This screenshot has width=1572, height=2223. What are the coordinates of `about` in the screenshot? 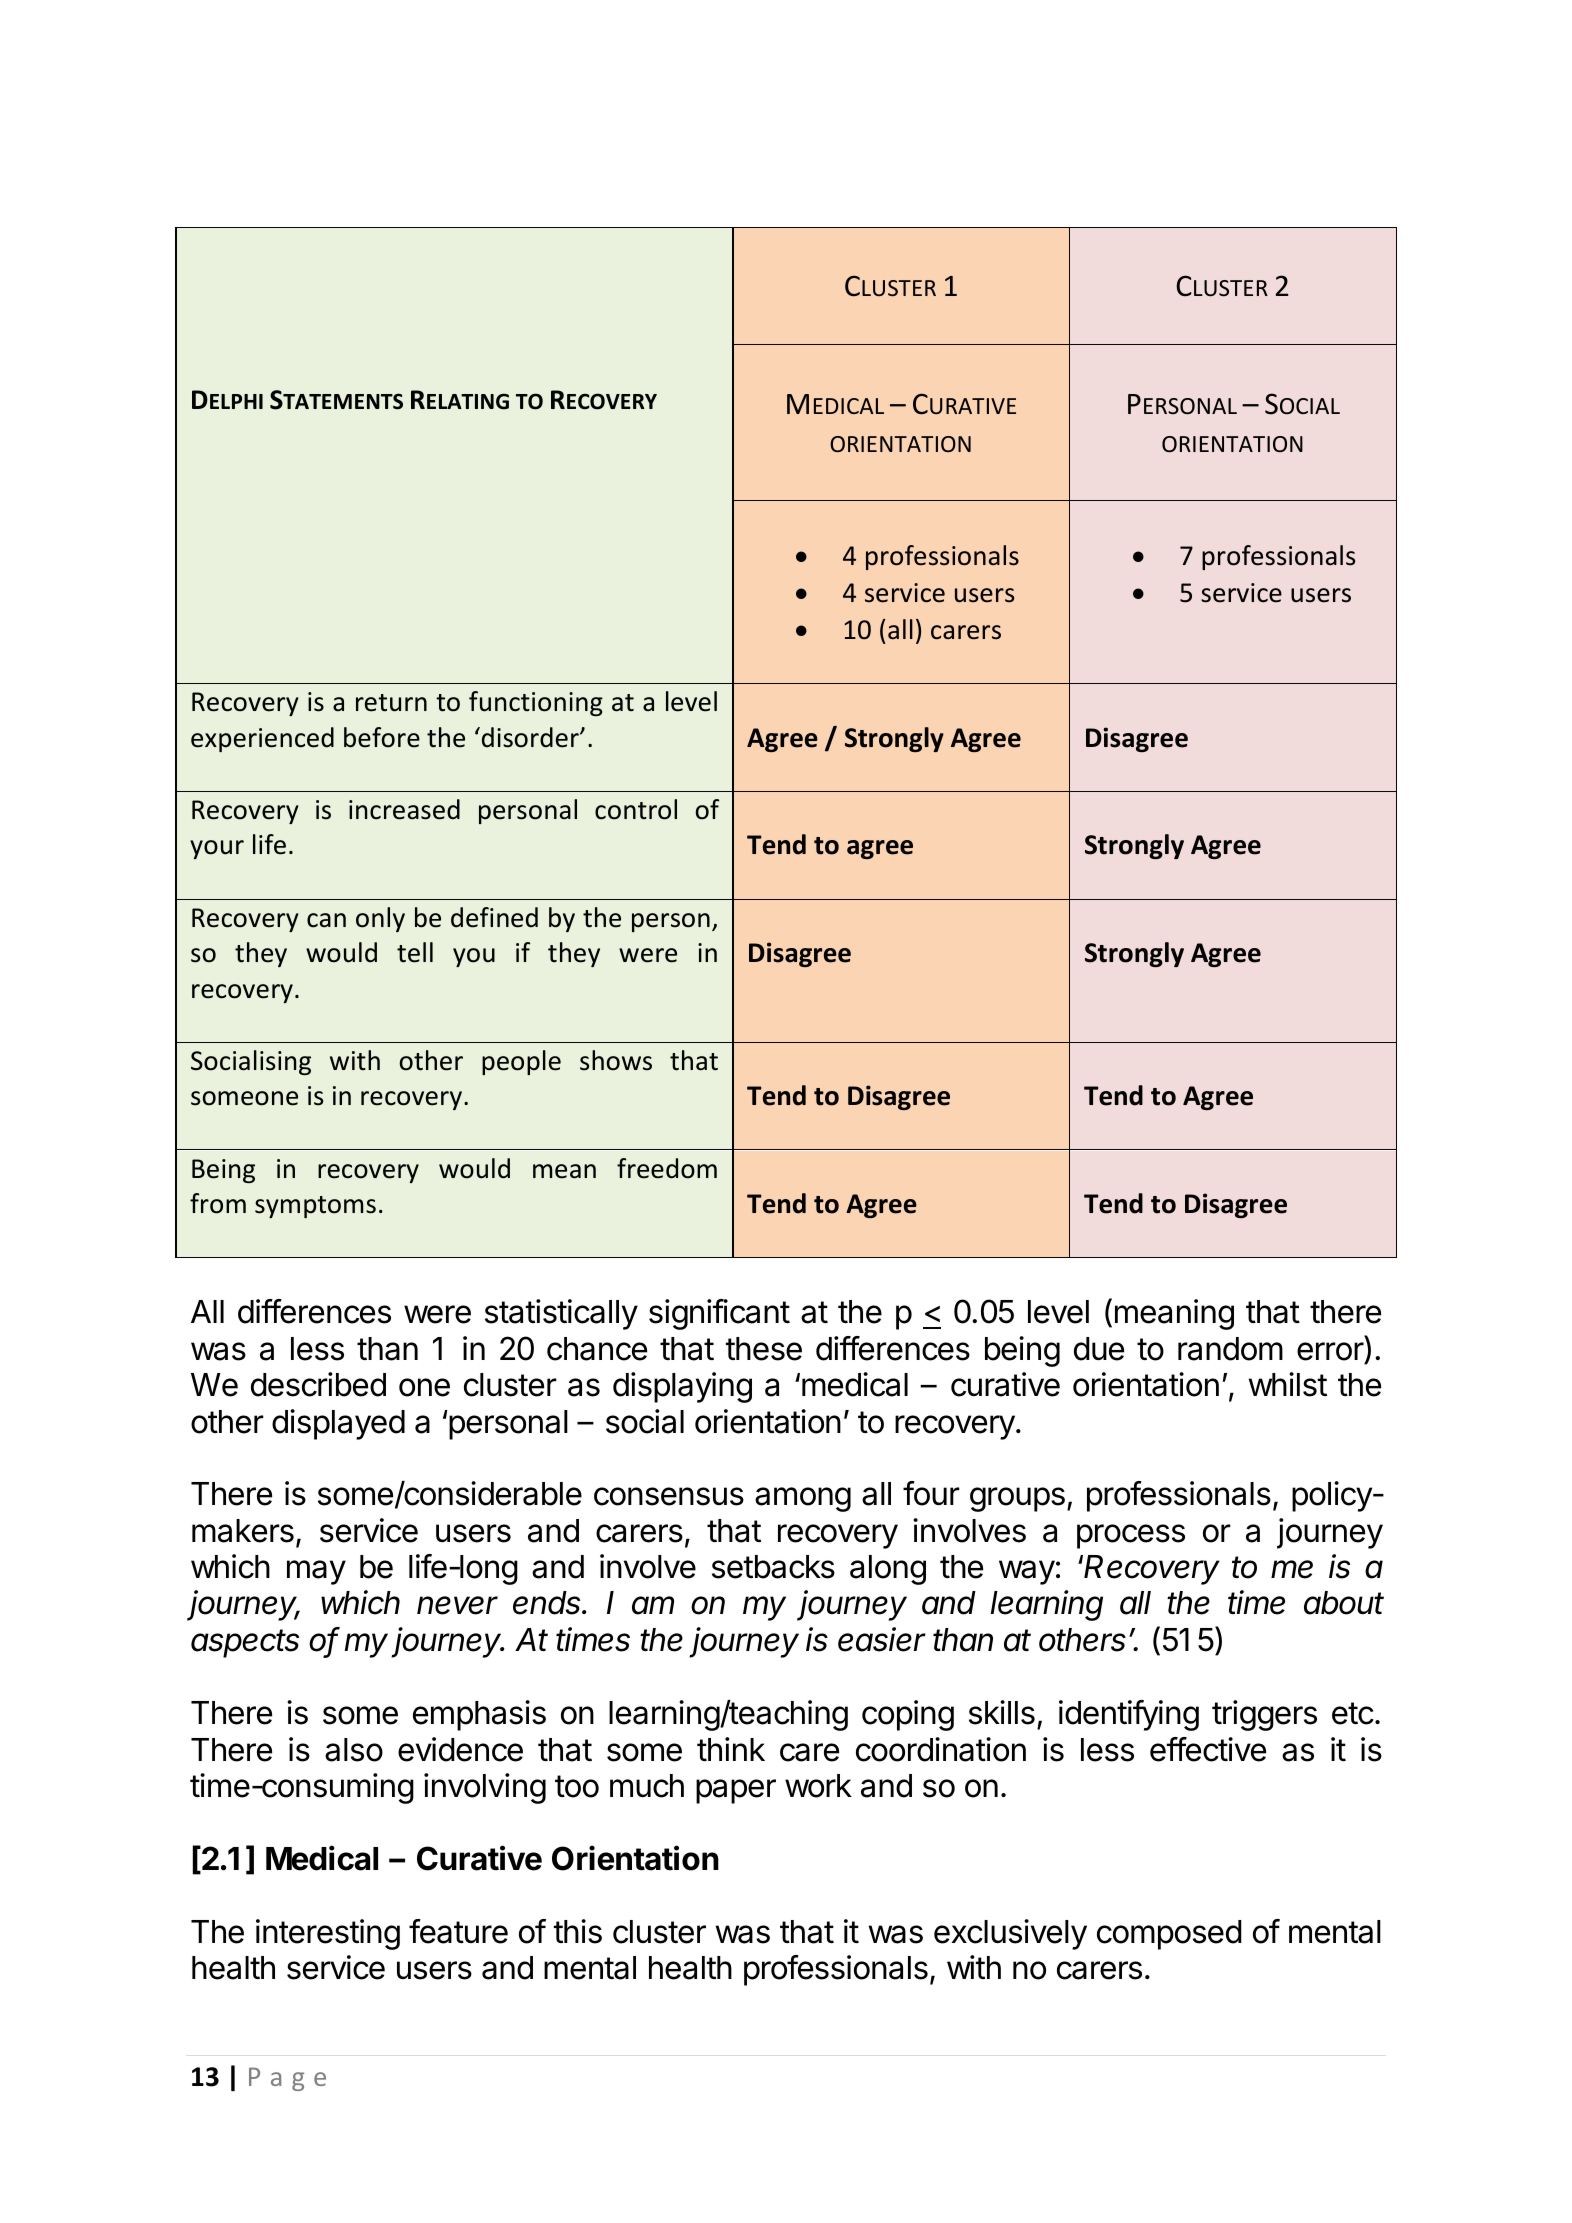 It's located at (1344, 1603).
